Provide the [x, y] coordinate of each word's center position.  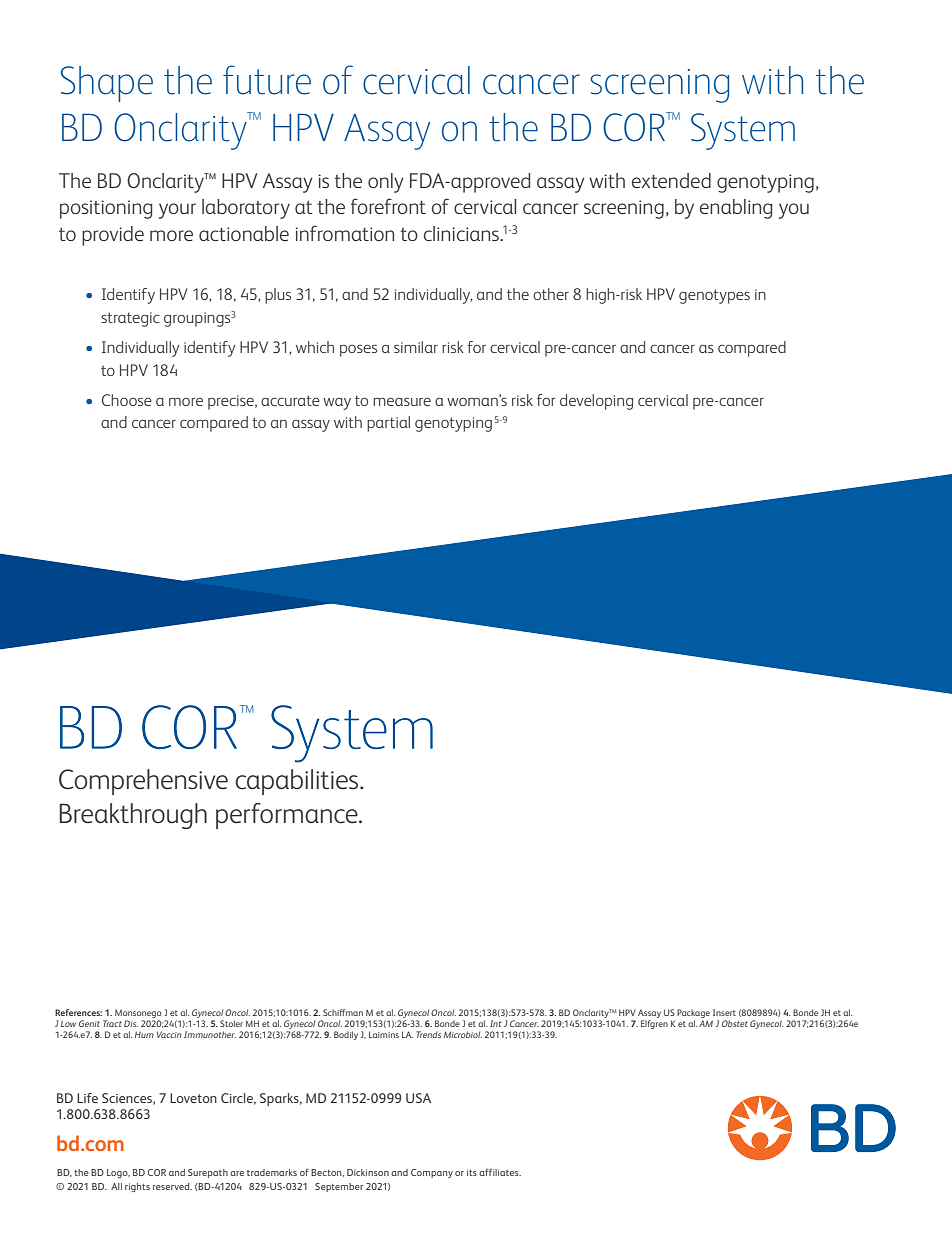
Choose [127, 400]
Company [432, 1173]
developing [596, 402]
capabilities [298, 782]
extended [671, 180]
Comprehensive [143, 782]
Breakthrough [133, 816]
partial [388, 424]
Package [693, 1015]
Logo [118, 1173]
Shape [107, 84]
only [386, 183]
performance [288, 816]
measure [402, 402]
